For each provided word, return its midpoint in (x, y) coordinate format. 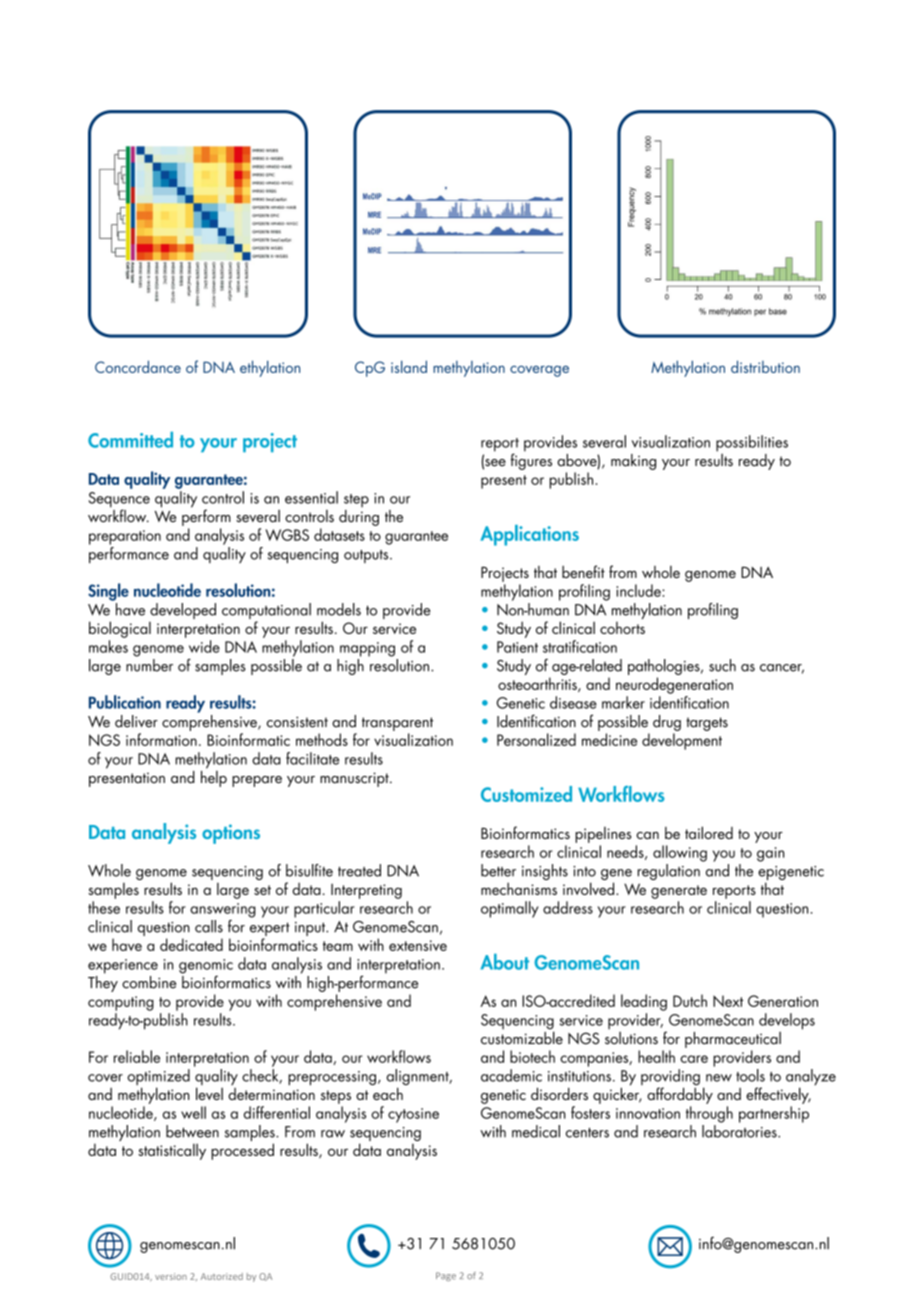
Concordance (138, 366)
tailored (709, 832)
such (722, 665)
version (171, 1276)
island (409, 366)
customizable (522, 1037)
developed (183, 611)
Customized (526, 794)
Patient (517, 647)
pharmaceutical (733, 1040)
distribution (765, 366)
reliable (137, 1056)
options (231, 834)
